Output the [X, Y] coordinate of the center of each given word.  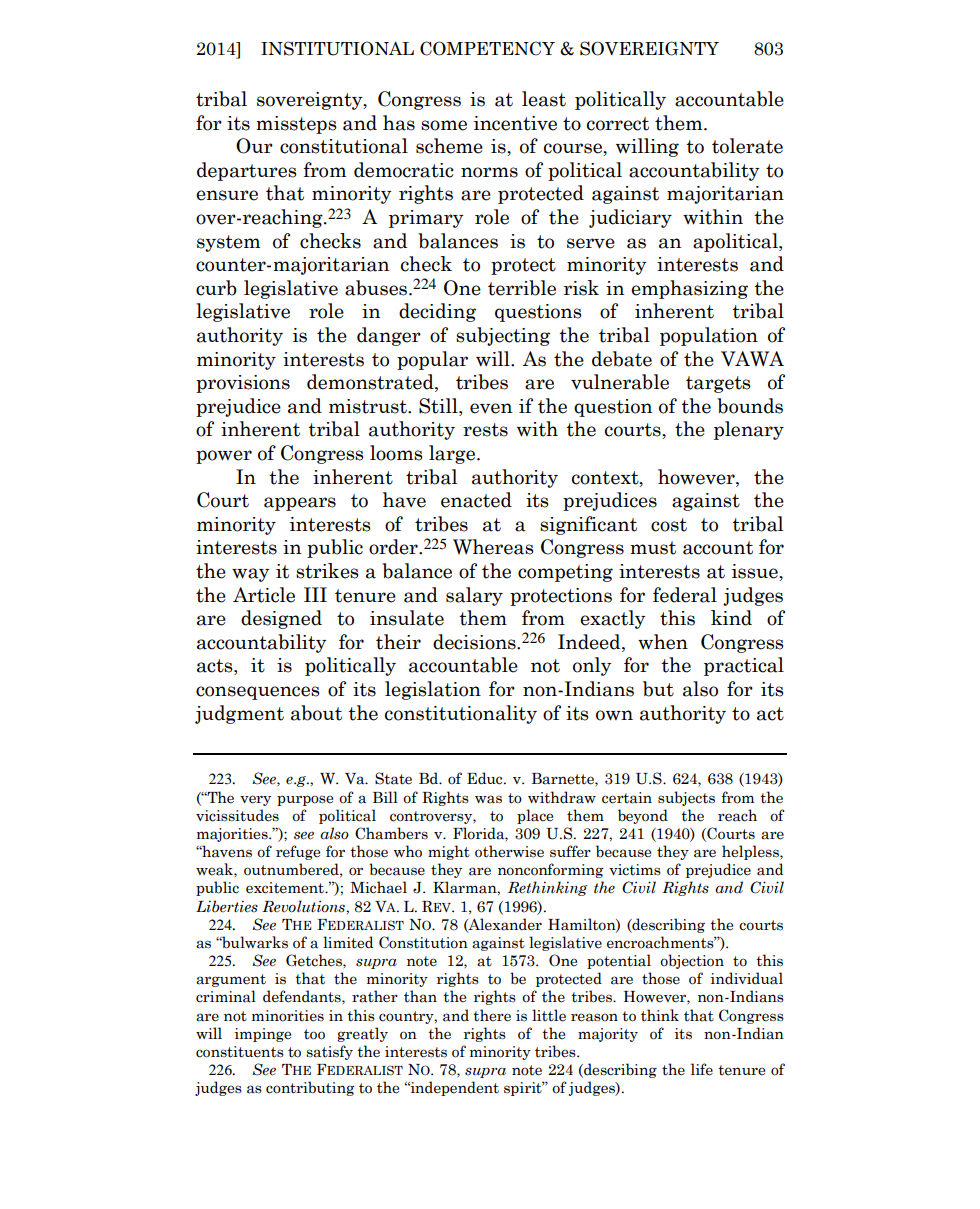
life [702, 1069]
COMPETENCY [487, 48]
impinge [263, 1035]
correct [618, 124]
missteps [296, 125]
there [492, 1015]
